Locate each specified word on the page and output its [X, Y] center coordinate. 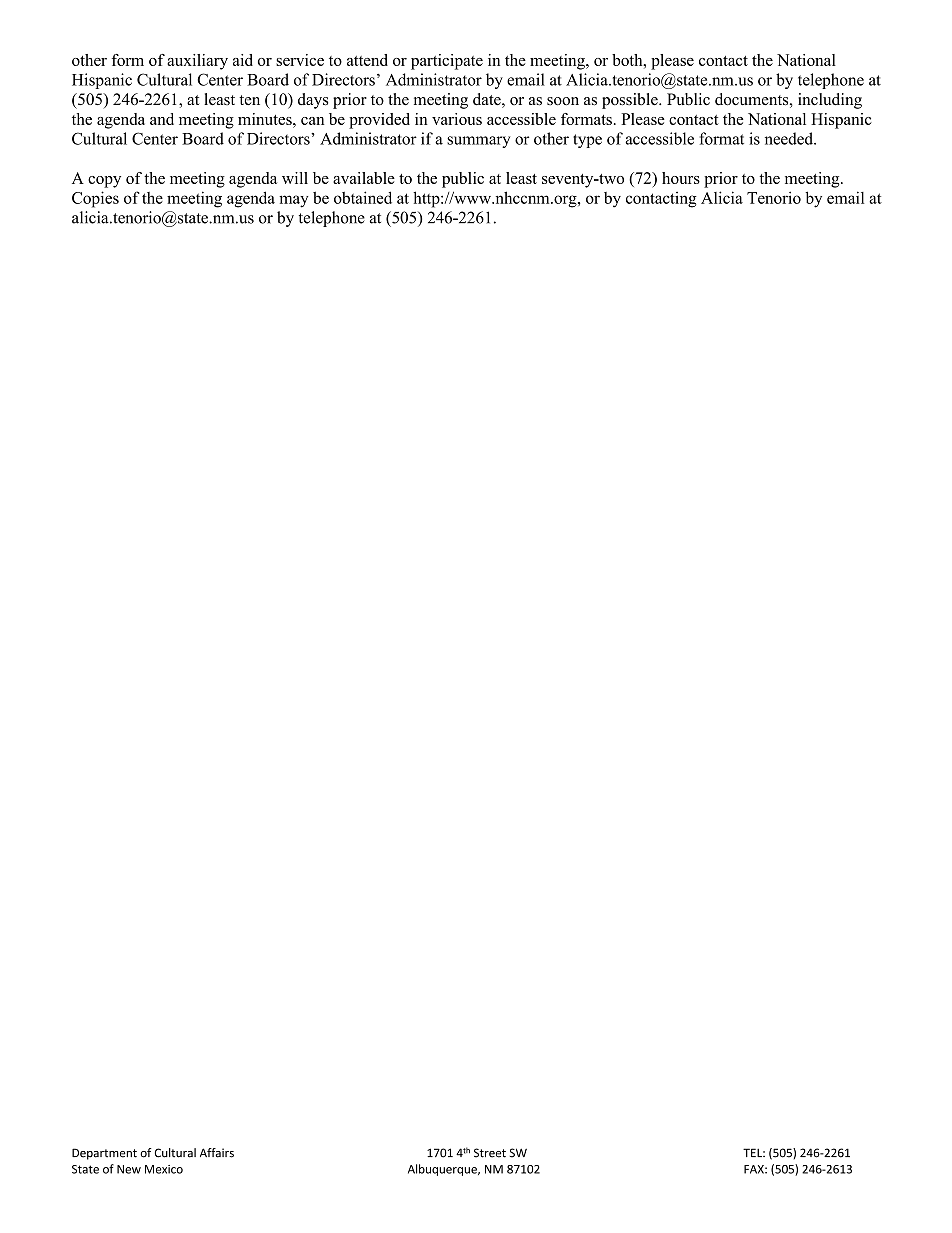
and [162, 119]
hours [681, 178]
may [294, 201]
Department [104, 1154]
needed [790, 138]
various [457, 119]
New [129, 1169]
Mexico [164, 1169]
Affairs [217, 1153]
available [364, 178]
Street [490, 1153]
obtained [363, 197]
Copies [95, 199]
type [587, 141]
